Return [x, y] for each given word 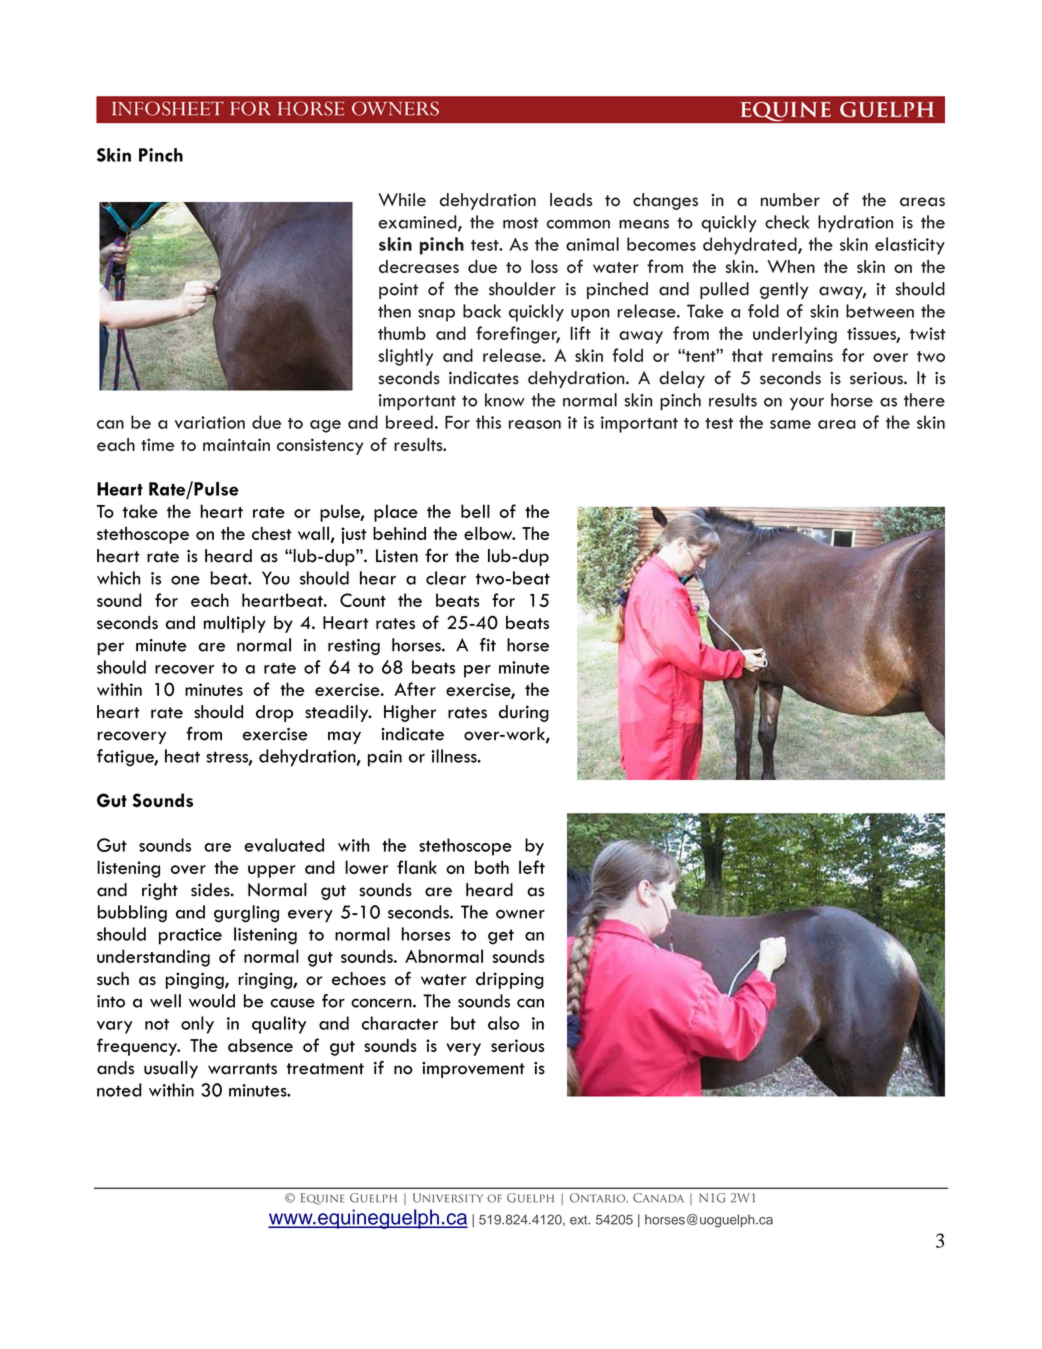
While [402, 200]
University [448, 1198]
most [521, 223]
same [790, 424]
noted [119, 1090]
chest [272, 533]
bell [475, 511]
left [532, 867]
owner [520, 914]
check [787, 222]
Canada [658, 1198]
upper [272, 871]
